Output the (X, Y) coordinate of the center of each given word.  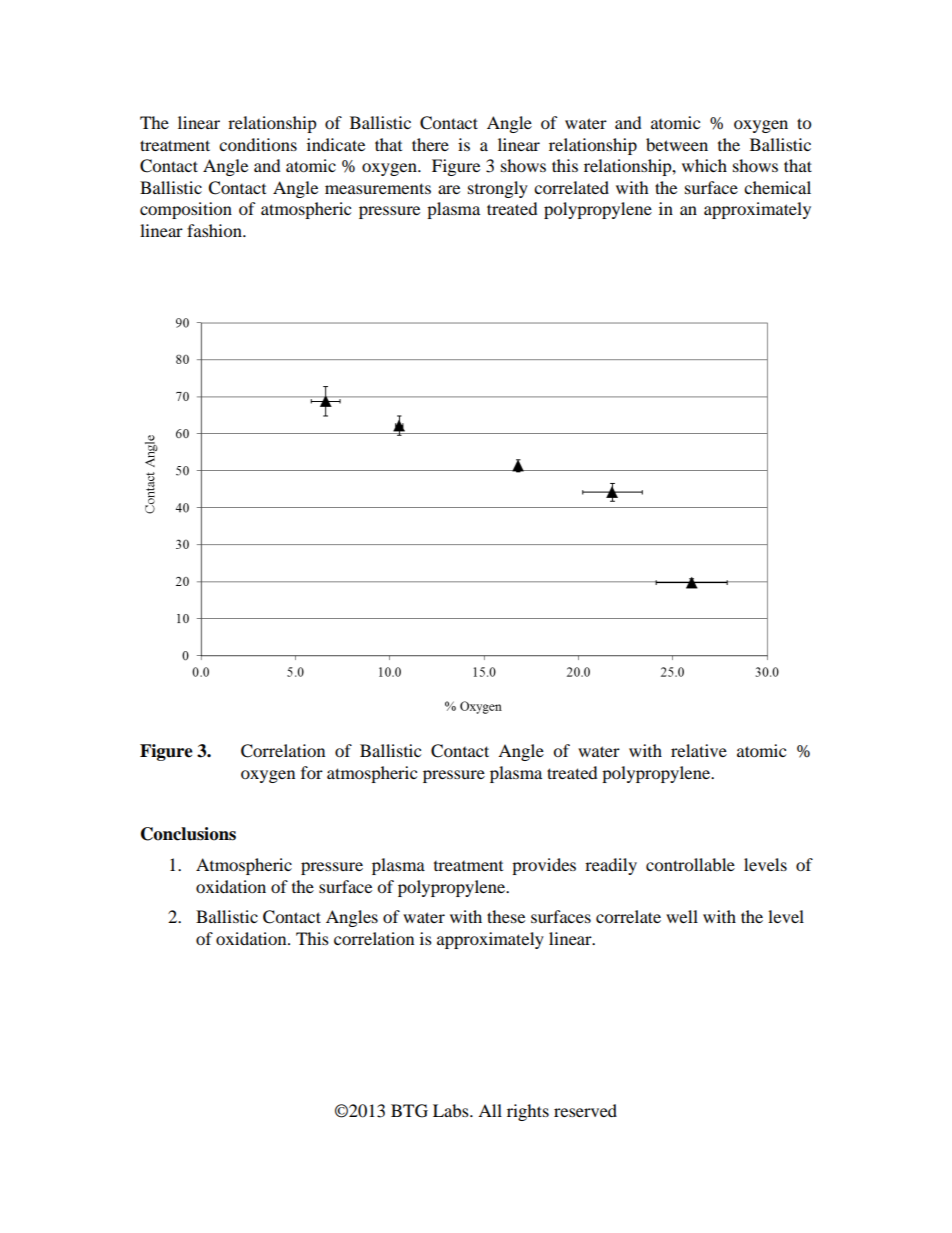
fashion (215, 230)
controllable (690, 864)
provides (544, 866)
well (682, 916)
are (449, 189)
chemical (777, 187)
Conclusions (188, 834)
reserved (585, 1110)
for (312, 772)
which (704, 165)
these (506, 916)
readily (611, 866)
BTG (409, 1111)
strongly (498, 189)
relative (699, 750)
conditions (258, 144)
